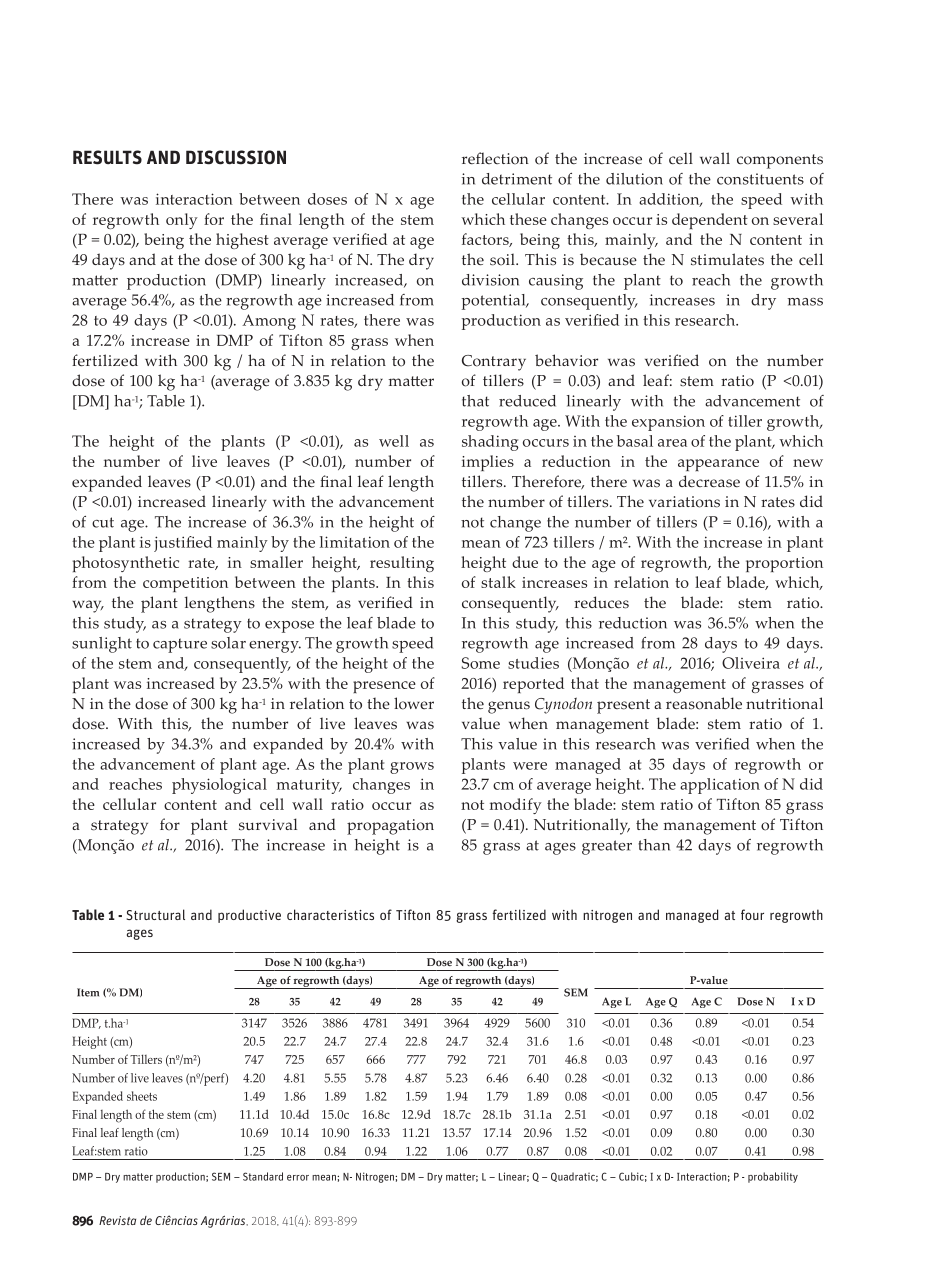  Describe the element at coordinates (298, 1178) in the screenshot. I see `error` at that location.
